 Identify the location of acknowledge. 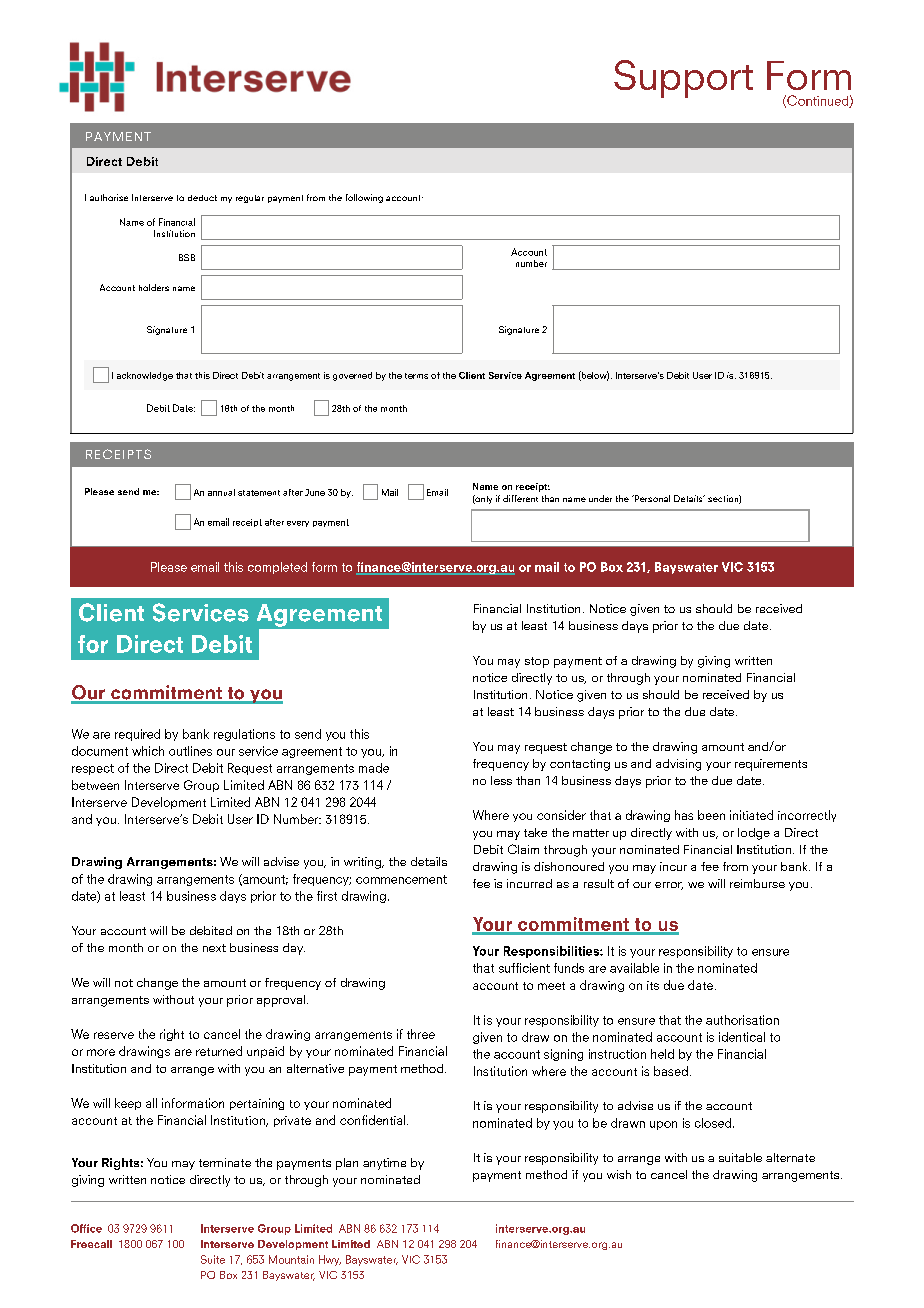
(145, 376).
